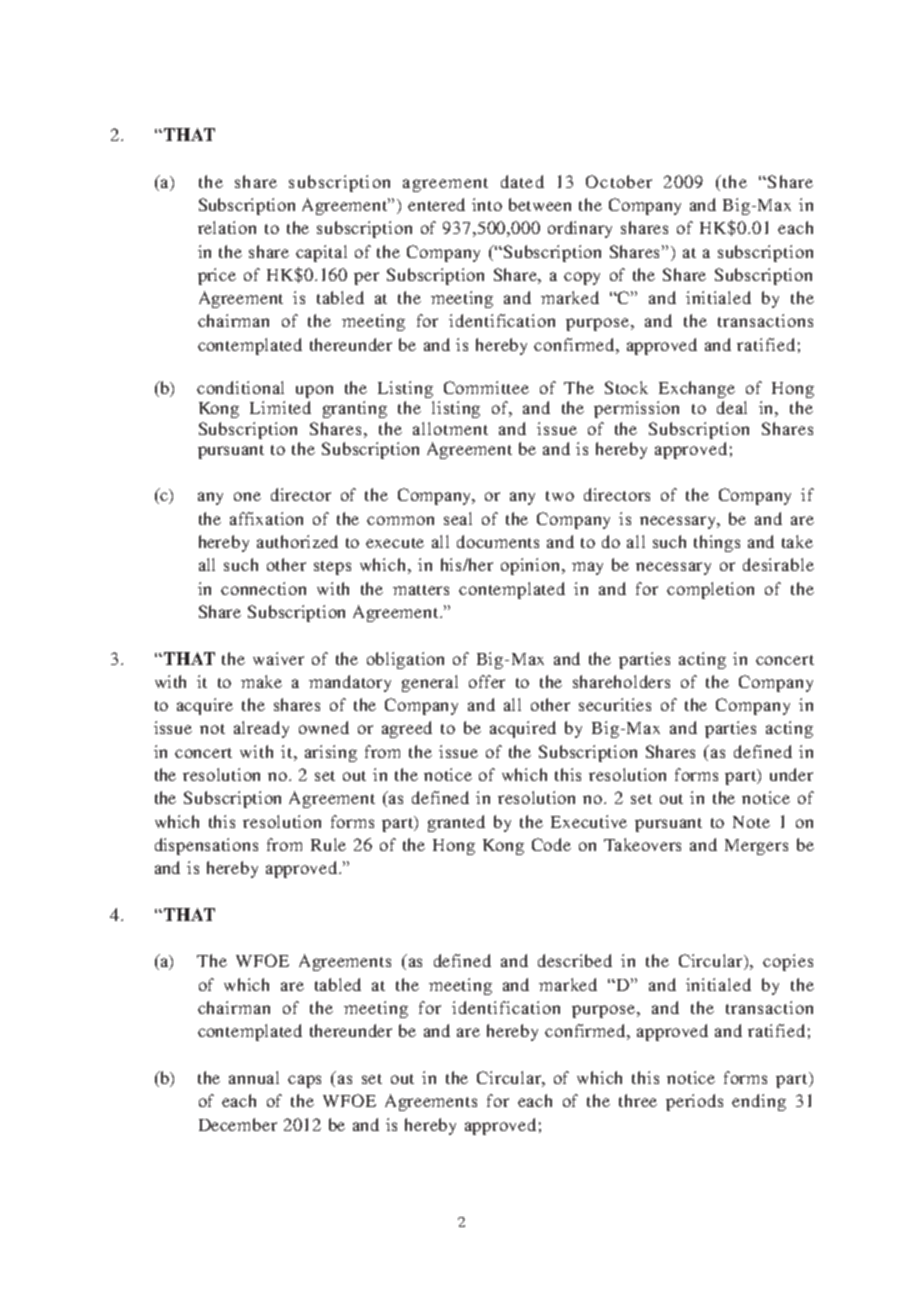 The height and width of the screenshot is (1308, 924). Describe the element at coordinates (710, 590) in the screenshot. I see `completion` at that location.
